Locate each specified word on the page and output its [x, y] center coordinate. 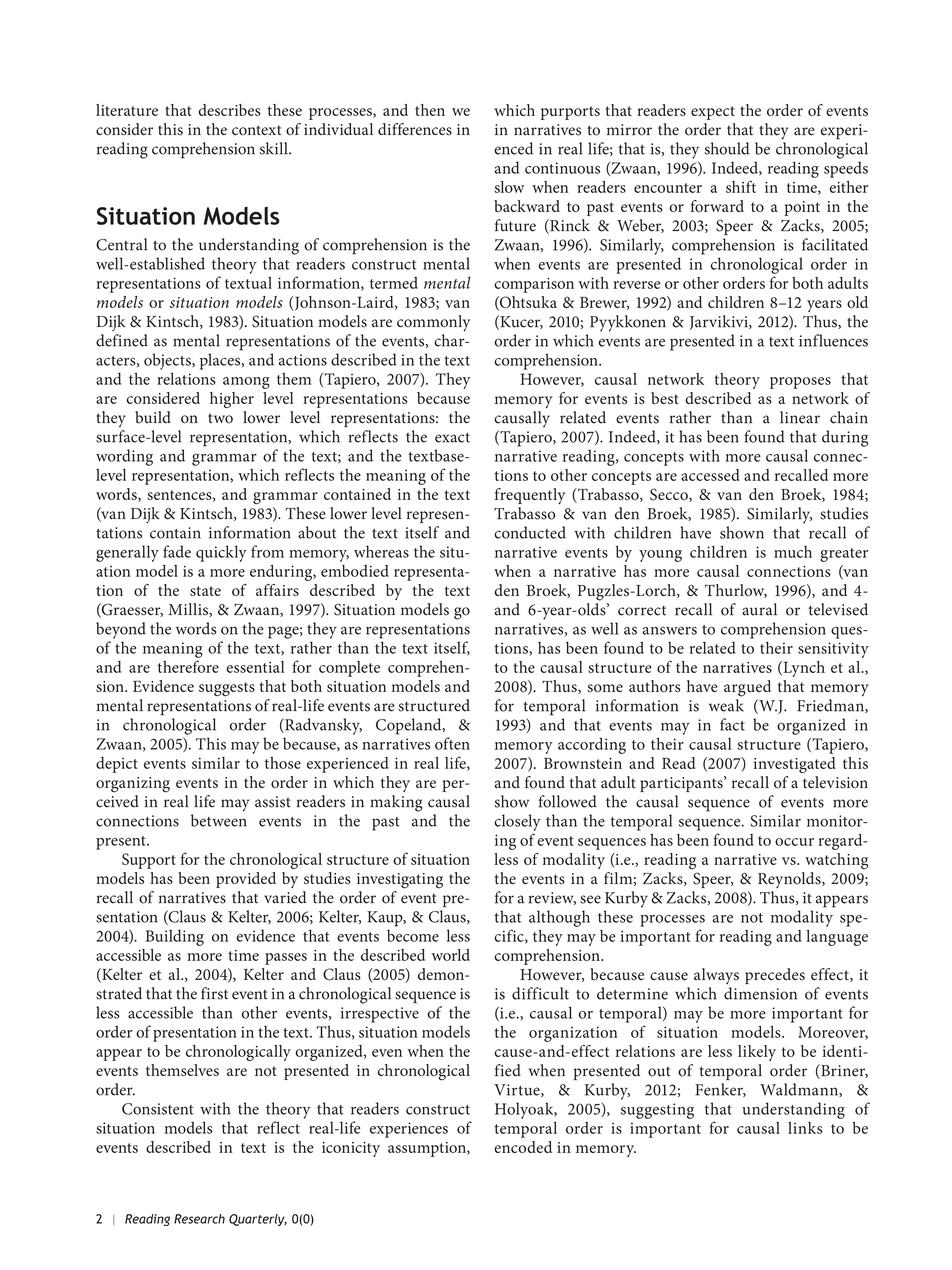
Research [199, 1219]
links [805, 1128]
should [727, 148]
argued [747, 688]
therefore [188, 666]
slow [509, 187]
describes [229, 110]
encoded [523, 1147]
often [452, 743]
